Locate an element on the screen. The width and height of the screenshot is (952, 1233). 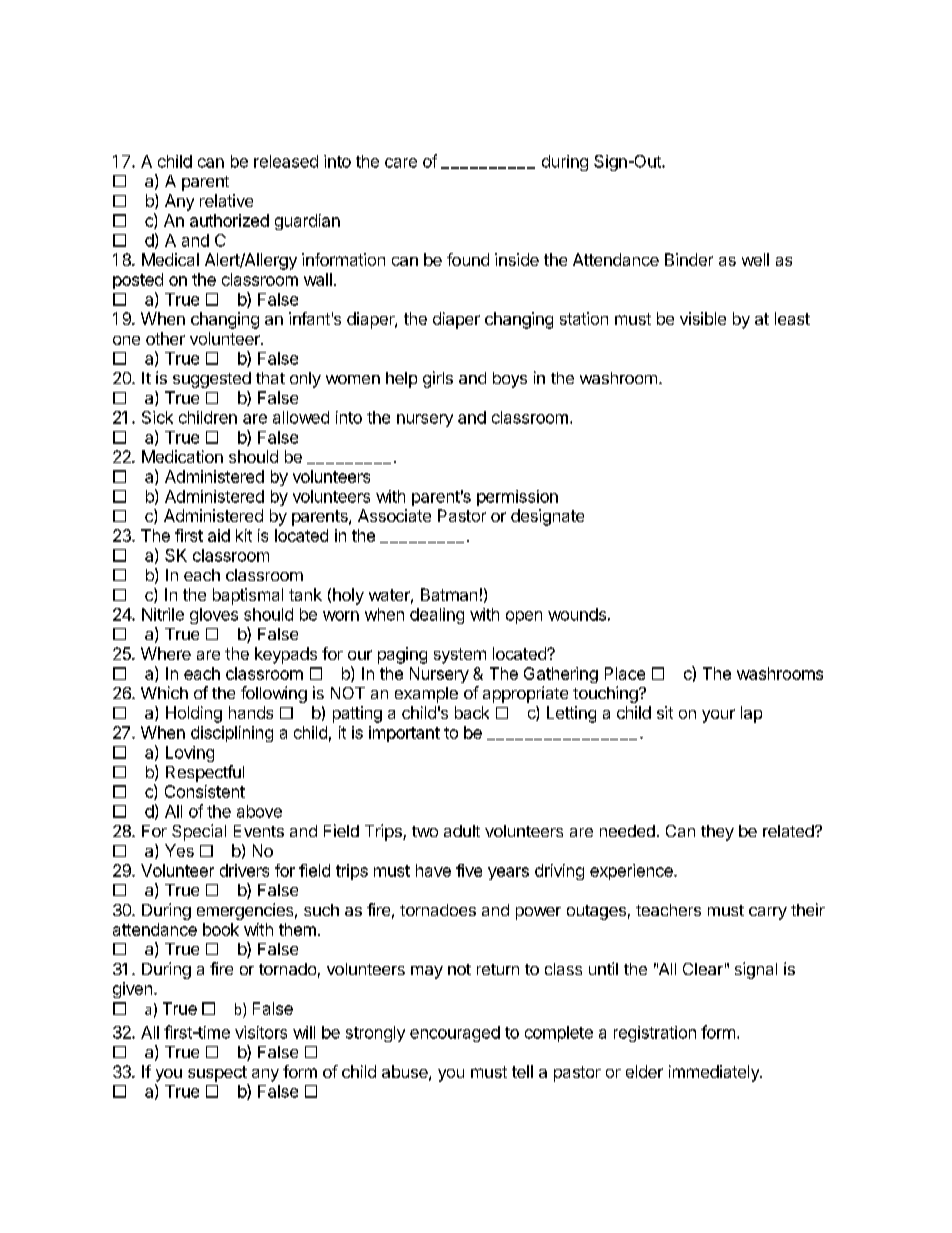
relative is located at coordinates (226, 200).
